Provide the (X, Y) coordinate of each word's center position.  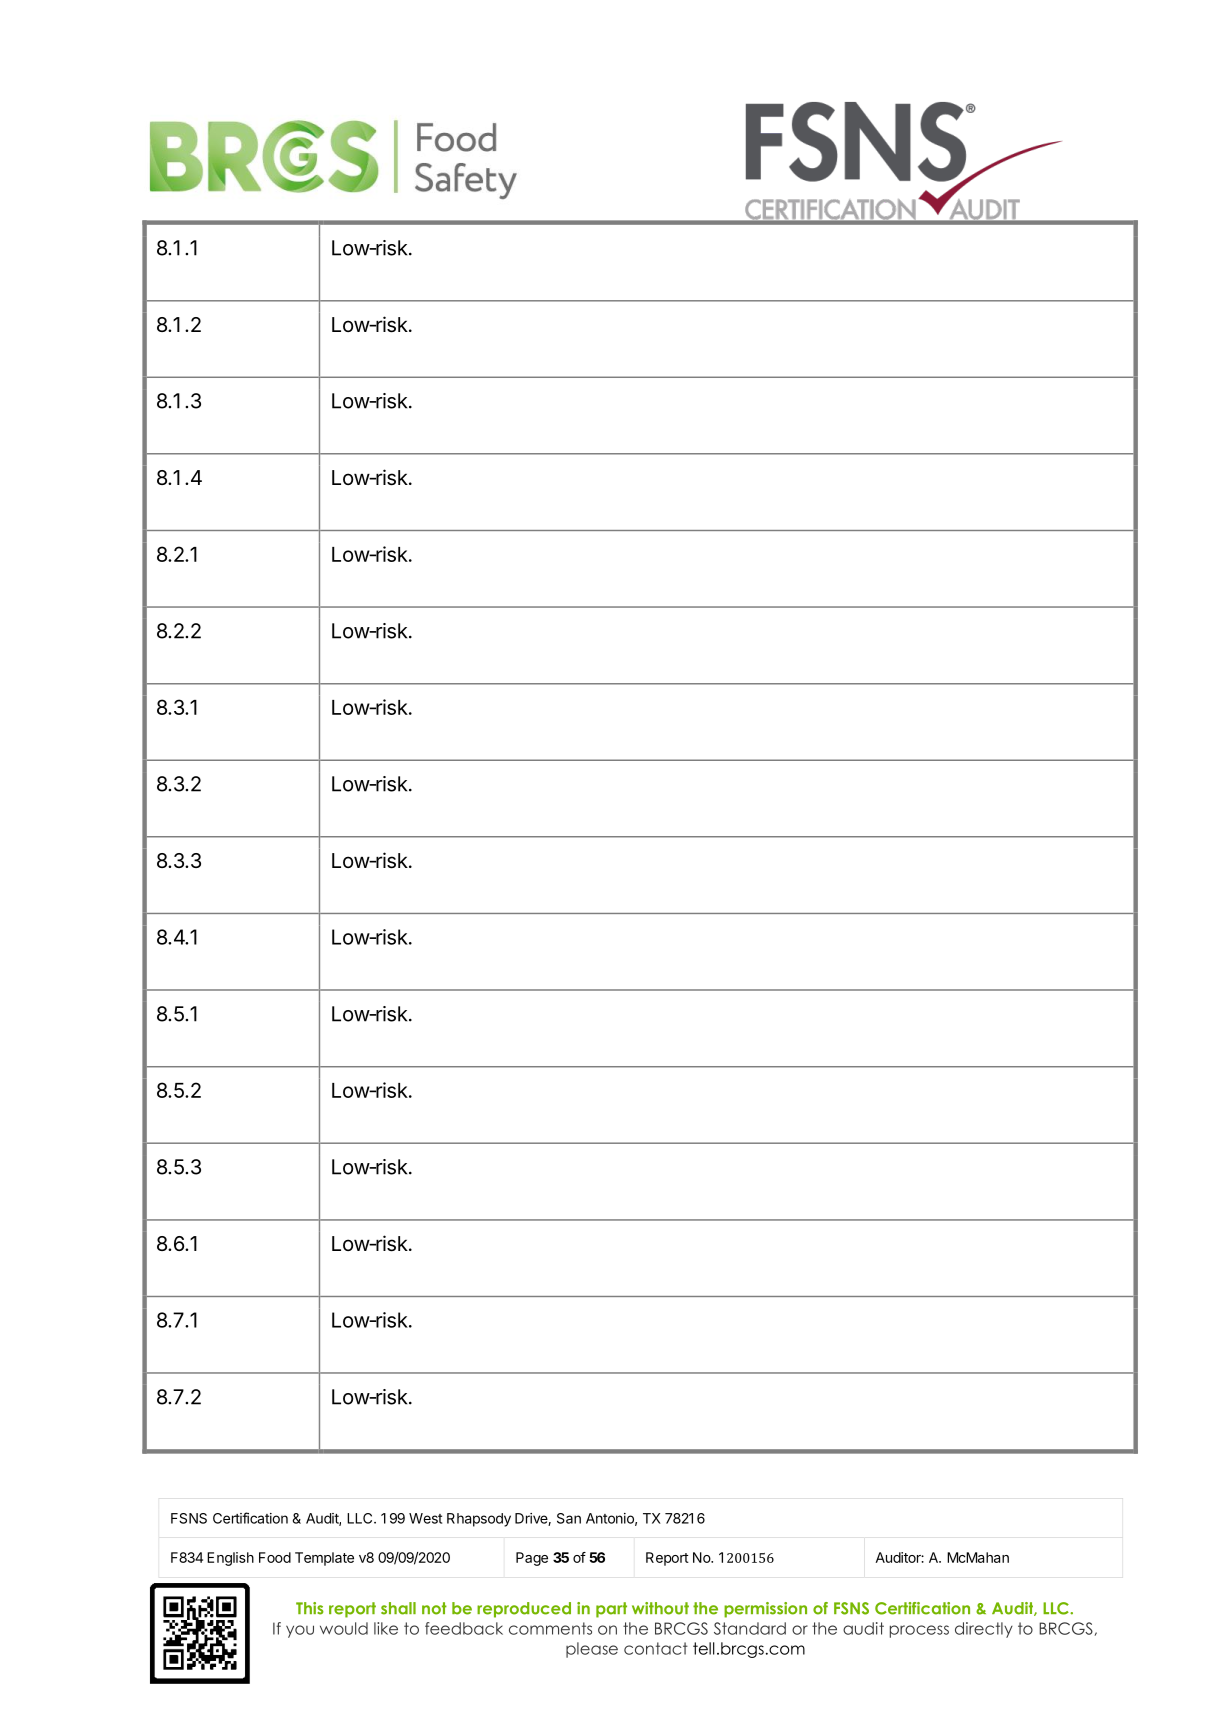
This (310, 1608)
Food (275, 1557)
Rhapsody (479, 1520)
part (611, 1610)
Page (532, 1559)
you (300, 1631)
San (569, 1518)
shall (398, 1608)
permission (765, 1610)
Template (324, 1559)
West (425, 1518)
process (919, 1631)
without (660, 1608)
